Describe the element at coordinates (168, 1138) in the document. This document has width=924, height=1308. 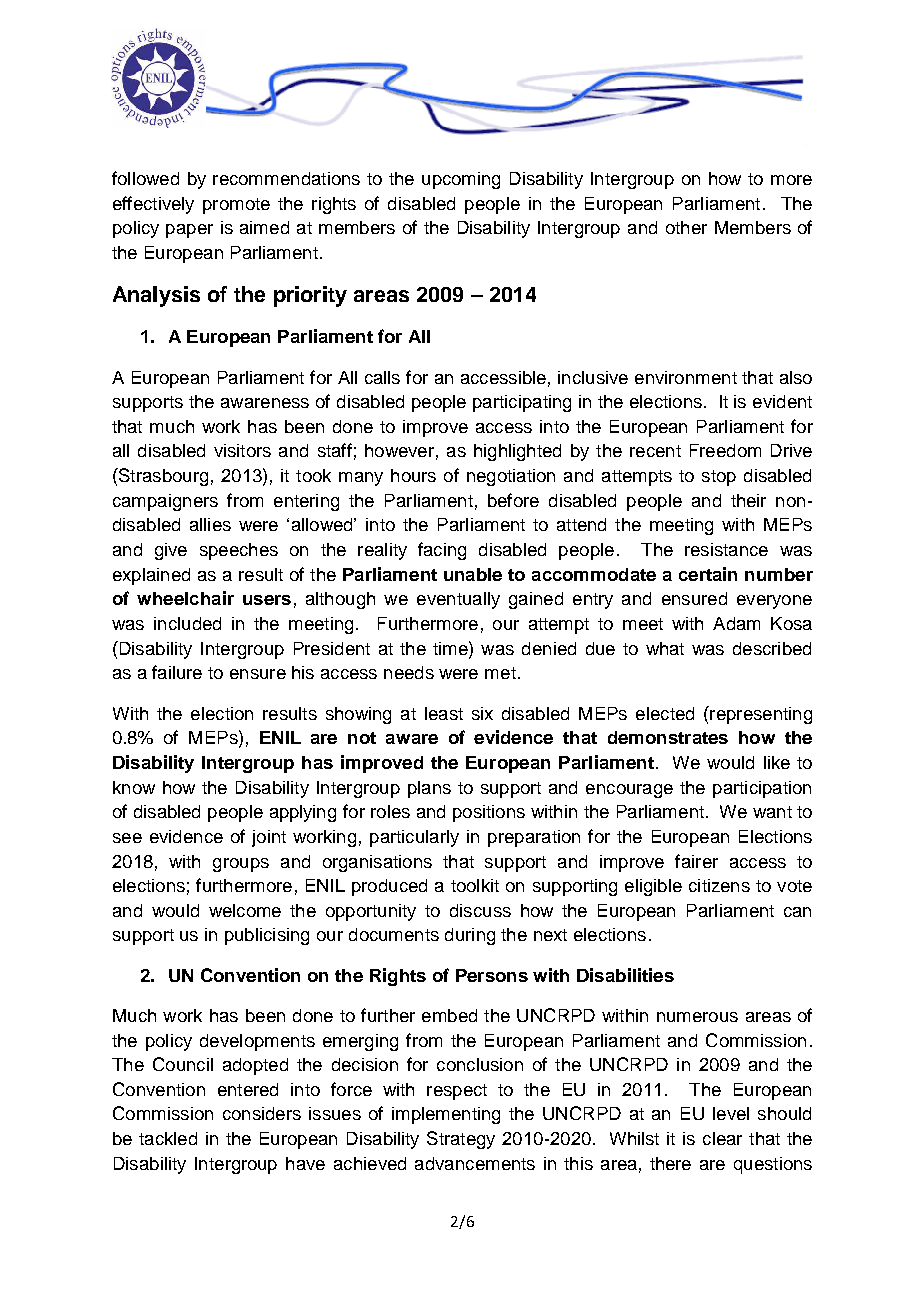
I see `tackled` at that location.
